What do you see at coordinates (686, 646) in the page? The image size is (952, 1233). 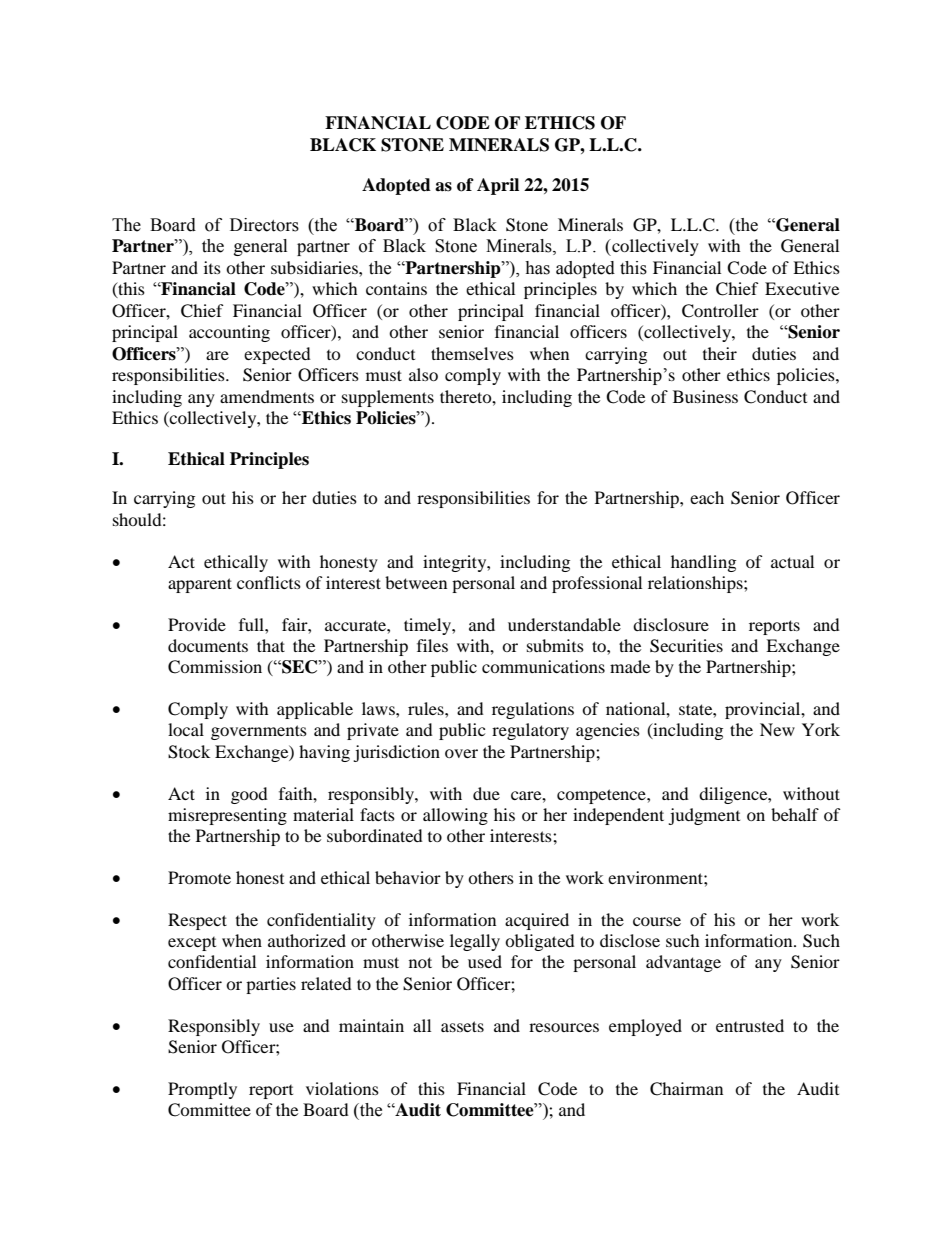 I see `Securities` at bounding box center [686, 646].
